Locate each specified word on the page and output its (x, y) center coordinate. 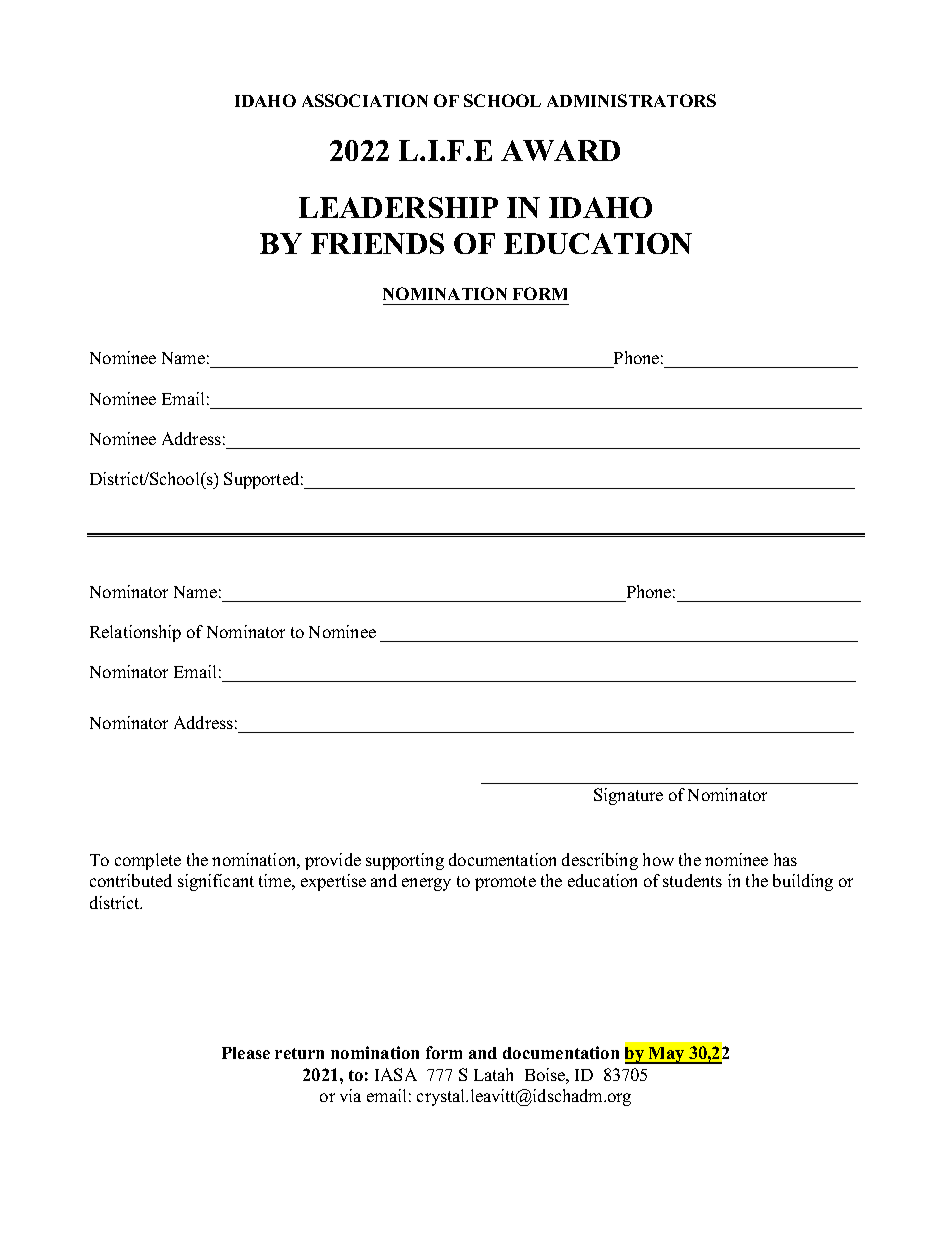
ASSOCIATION (365, 100)
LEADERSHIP (398, 207)
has (785, 859)
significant (216, 882)
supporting (405, 861)
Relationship (135, 633)
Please (246, 1053)
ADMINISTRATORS (631, 100)
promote (505, 883)
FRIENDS (377, 243)
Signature (628, 796)
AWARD (560, 150)
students (692, 880)
